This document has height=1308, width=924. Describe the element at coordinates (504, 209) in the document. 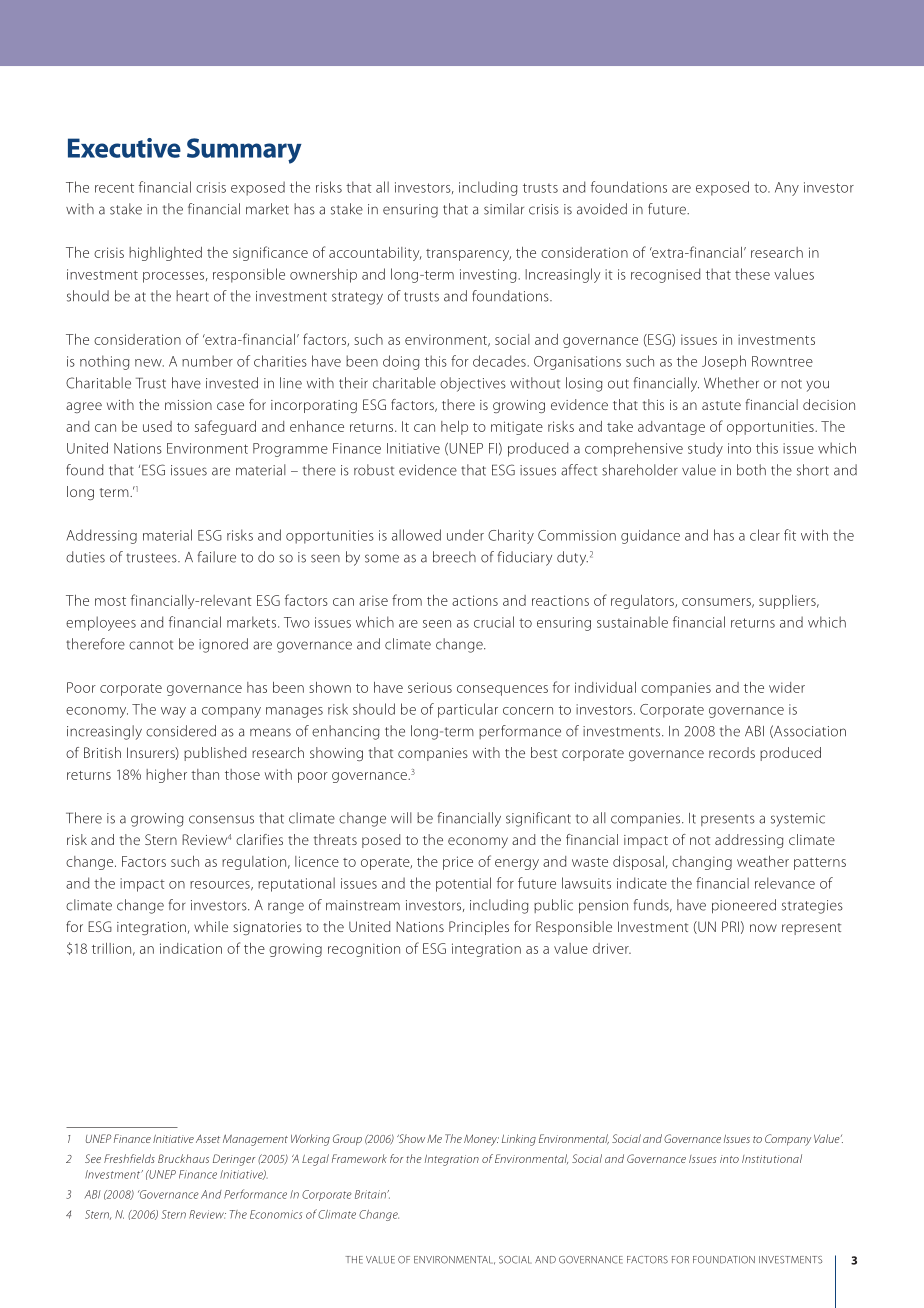

I see `similar` at that location.
